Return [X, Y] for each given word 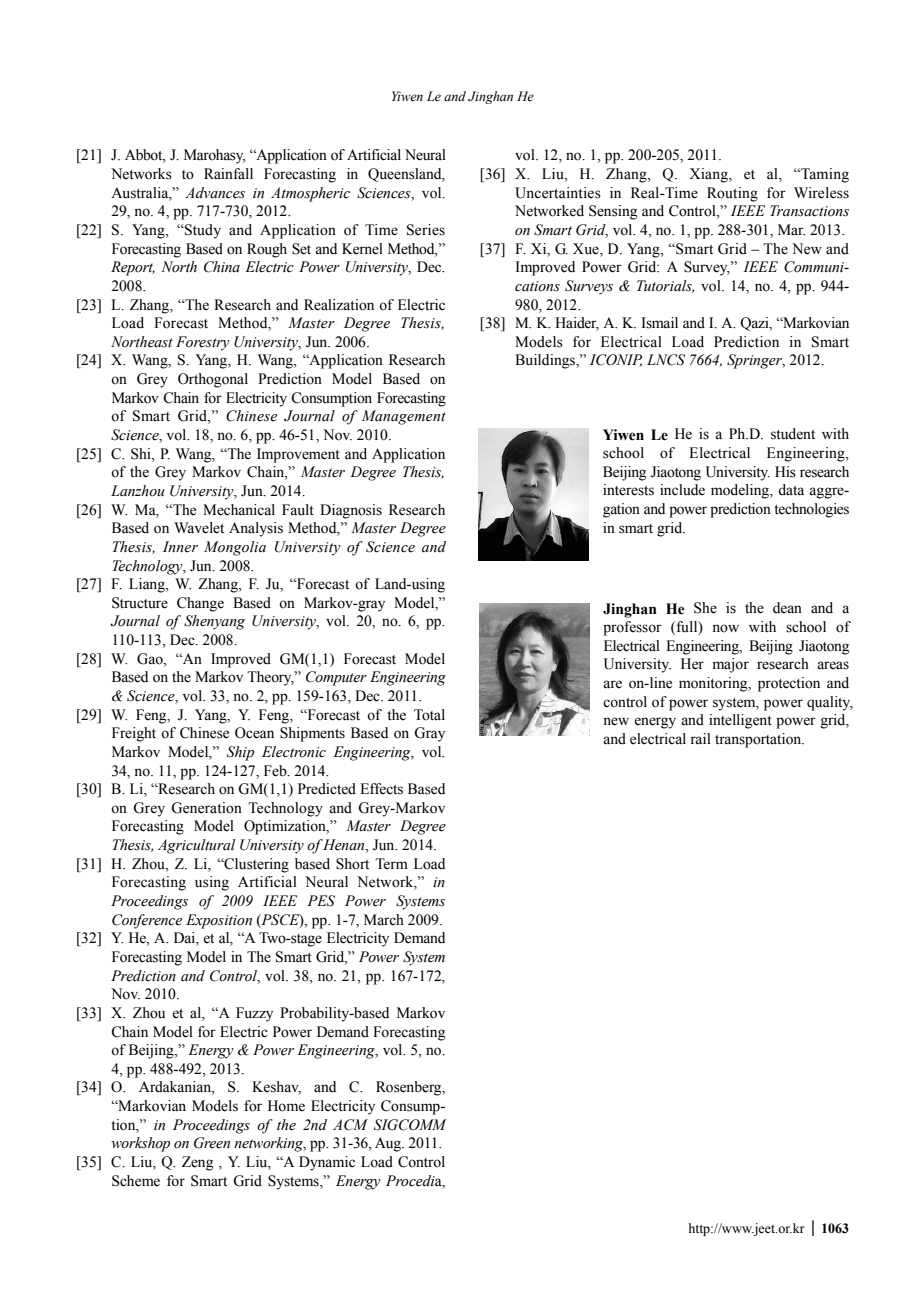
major [731, 665]
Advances [215, 193]
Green [212, 1143]
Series [426, 230]
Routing [732, 194]
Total [429, 715]
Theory [270, 678]
